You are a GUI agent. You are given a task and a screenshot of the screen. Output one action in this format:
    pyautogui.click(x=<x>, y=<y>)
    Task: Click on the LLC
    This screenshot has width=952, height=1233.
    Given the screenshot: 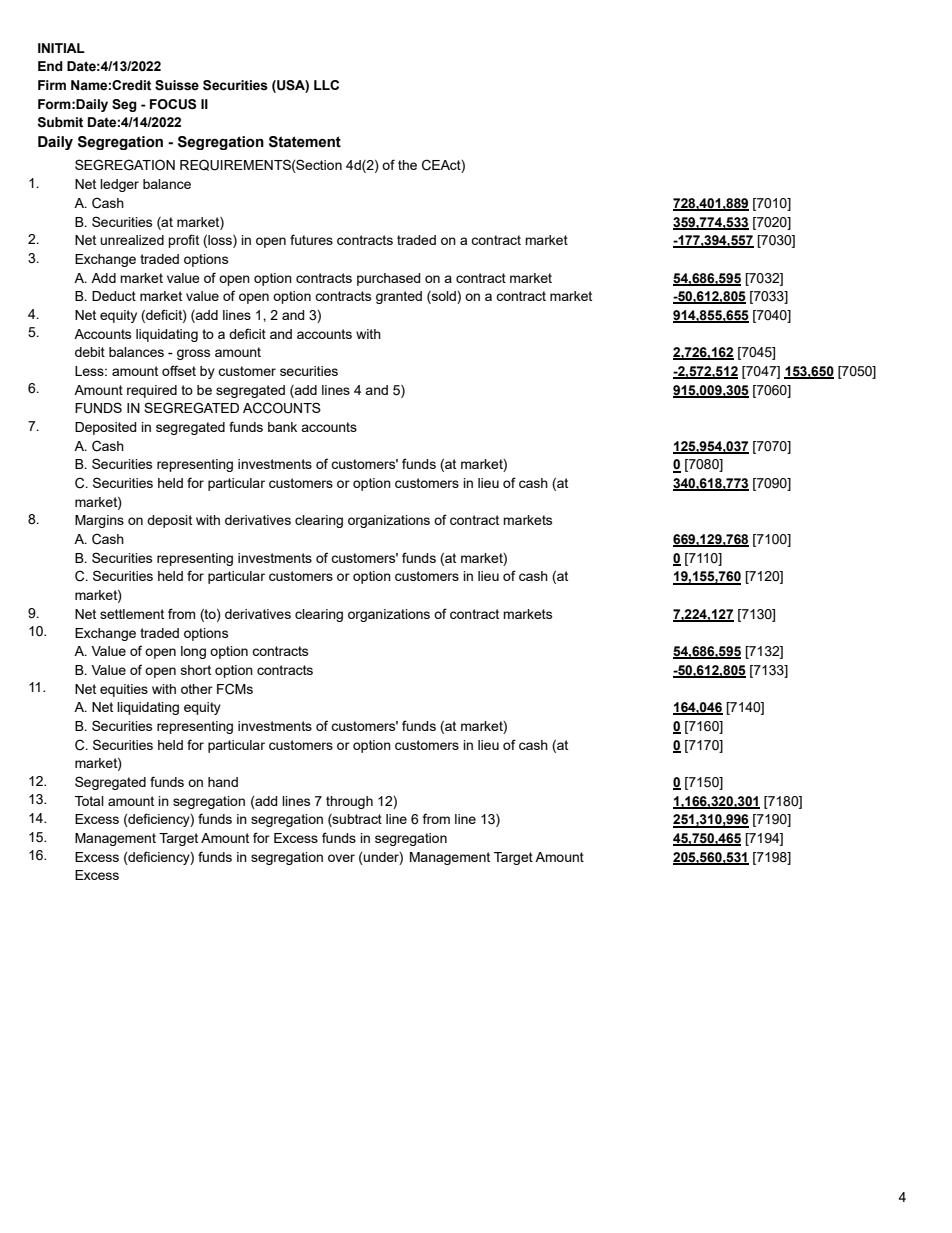 What is the action you would take?
    pyautogui.click(x=326, y=85)
